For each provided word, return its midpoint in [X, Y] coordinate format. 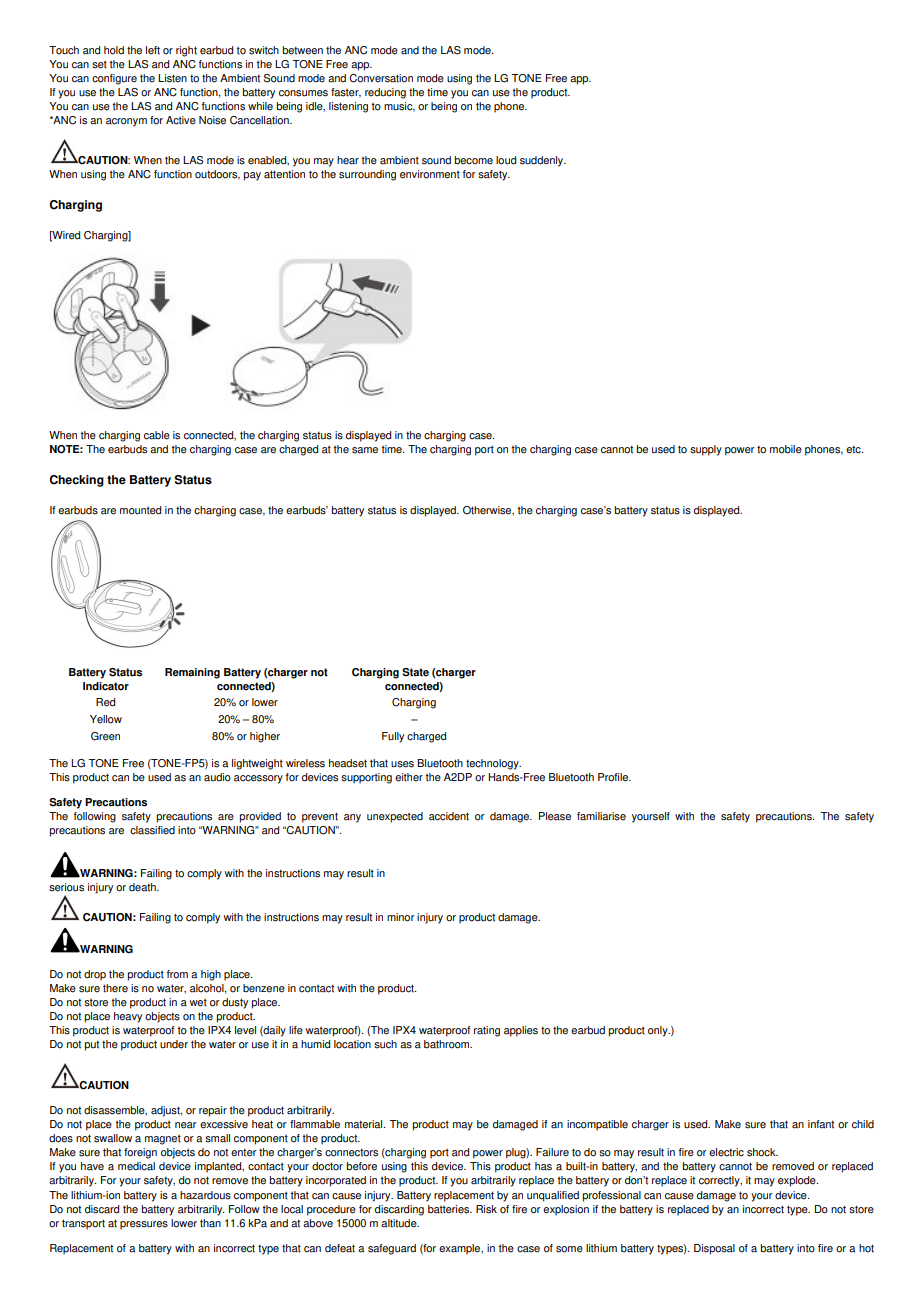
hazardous [205, 1195]
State [415, 672]
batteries [450, 1209]
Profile [614, 777]
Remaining [192, 673]
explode [798, 1181]
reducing [385, 93]
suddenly [543, 161]
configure [114, 79]
